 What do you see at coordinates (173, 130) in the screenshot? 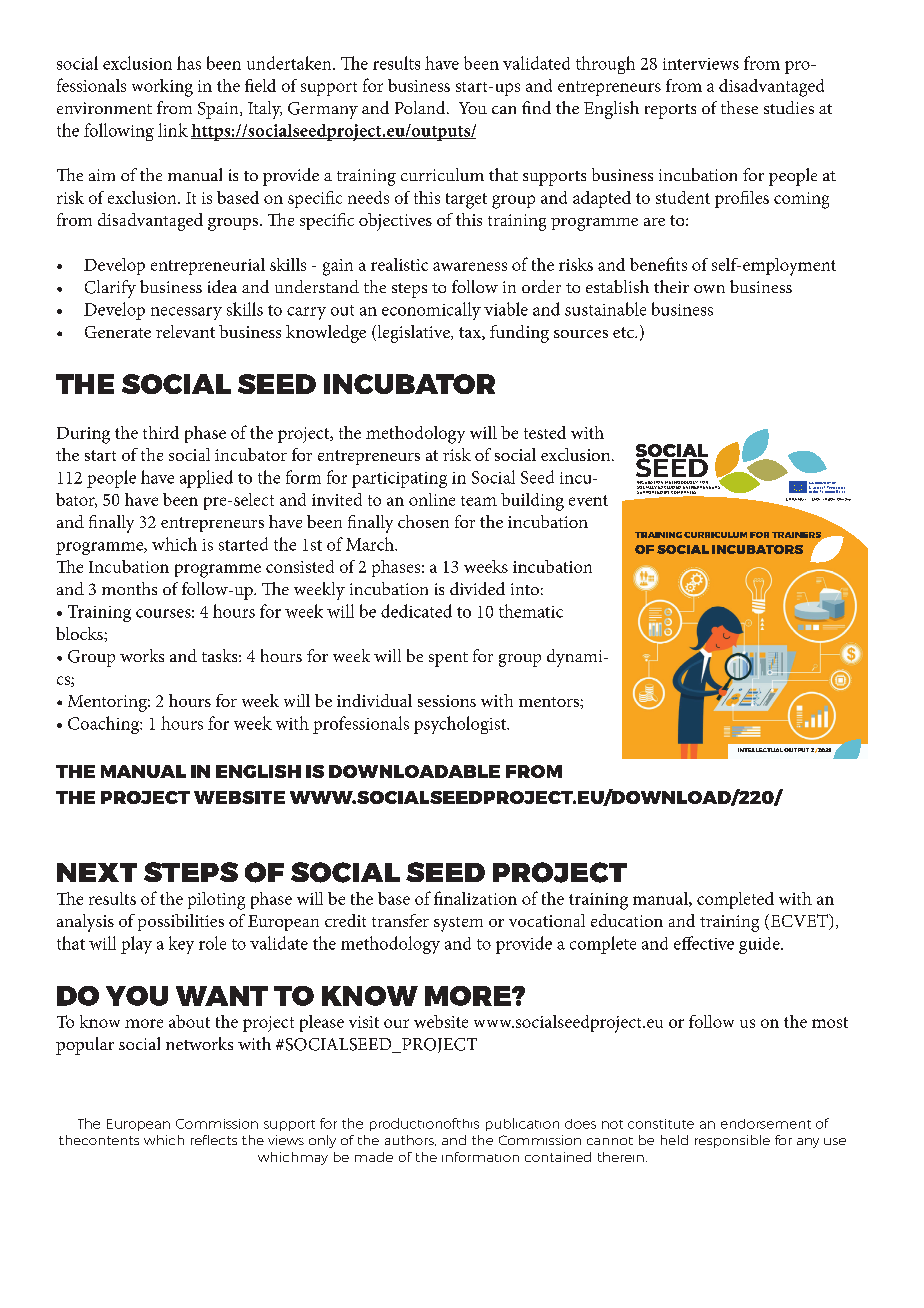
I see `link` at bounding box center [173, 130].
